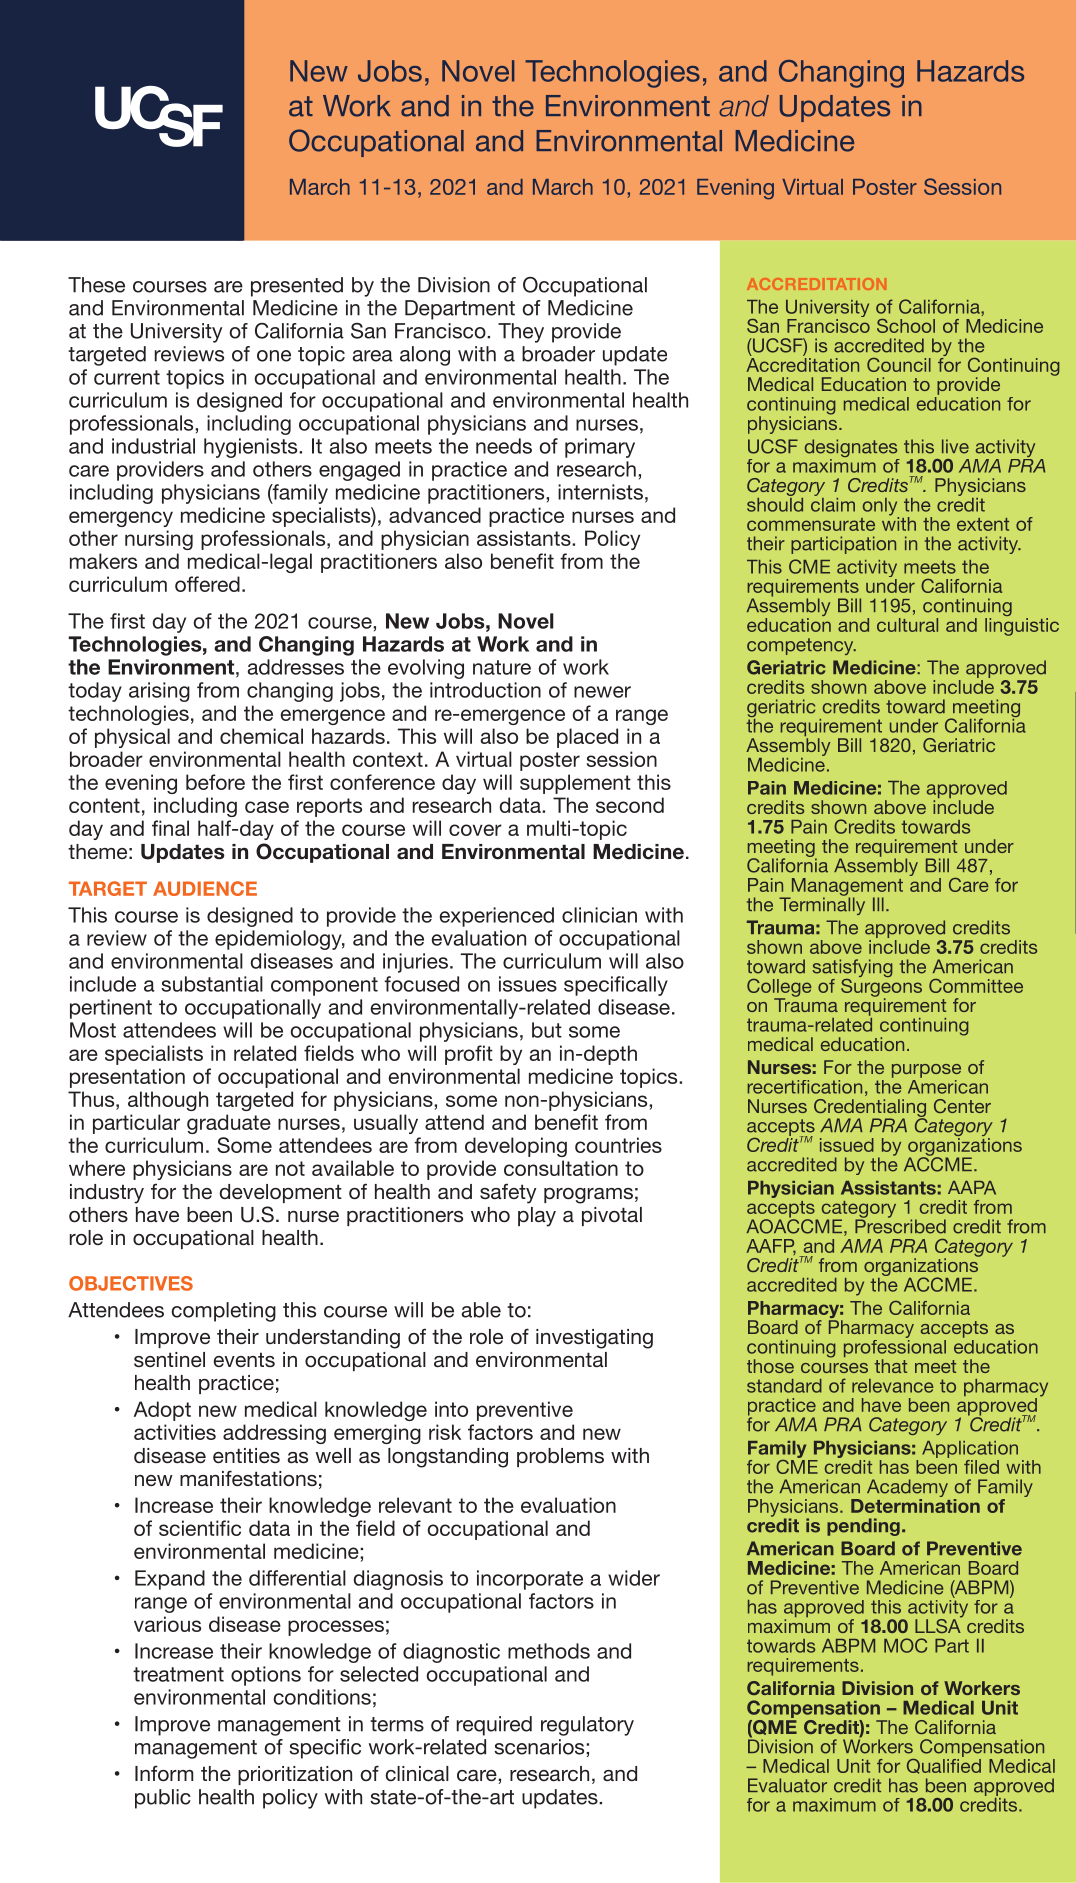  I want to click on scenarios, so click(540, 1747).
